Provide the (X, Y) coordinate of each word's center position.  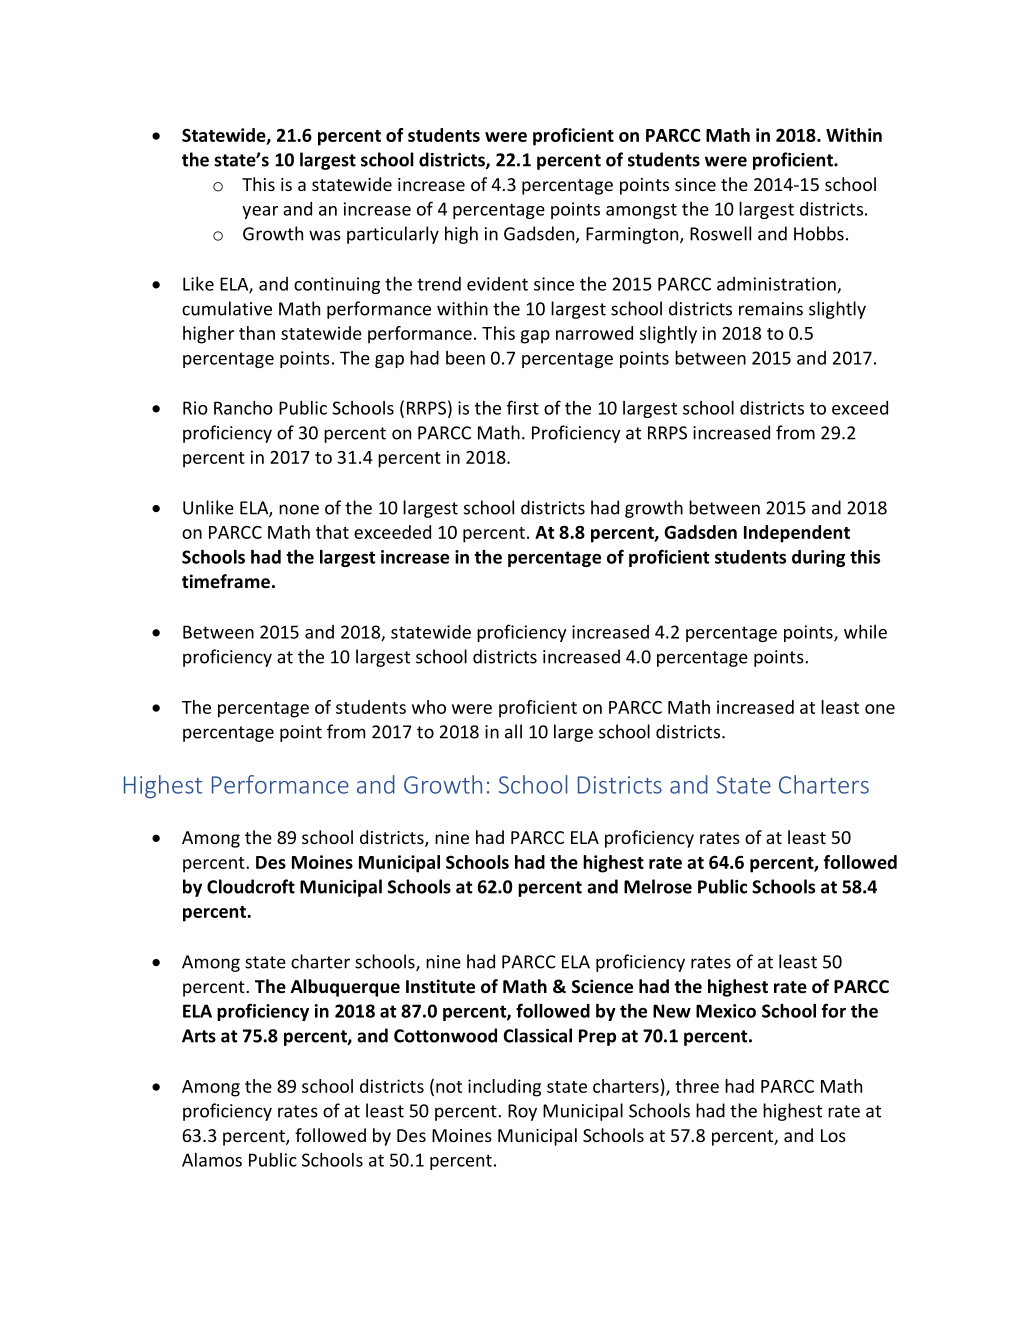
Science (602, 986)
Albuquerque (345, 988)
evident (497, 284)
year (260, 212)
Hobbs (819, 233)
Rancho (243, 407)
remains (771, 309)
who (429, 707)
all (513, 731)
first (523, 407)
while (865, 631)
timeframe (226, 581)
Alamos (212, 1160)
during (818, 558)
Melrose (658, 886)
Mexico (726, 1011)
